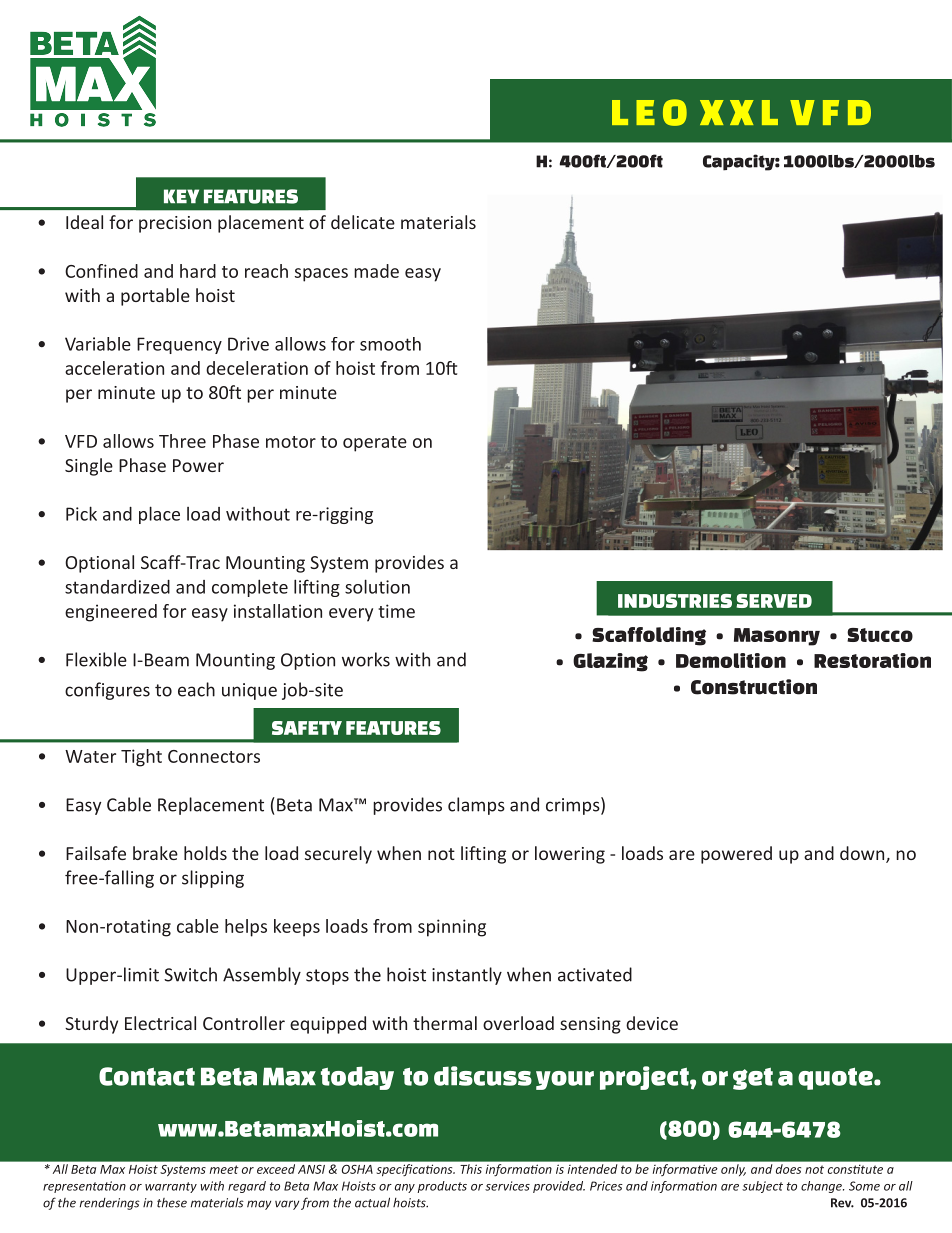  I want to click on subject, so click(762, 1187).
